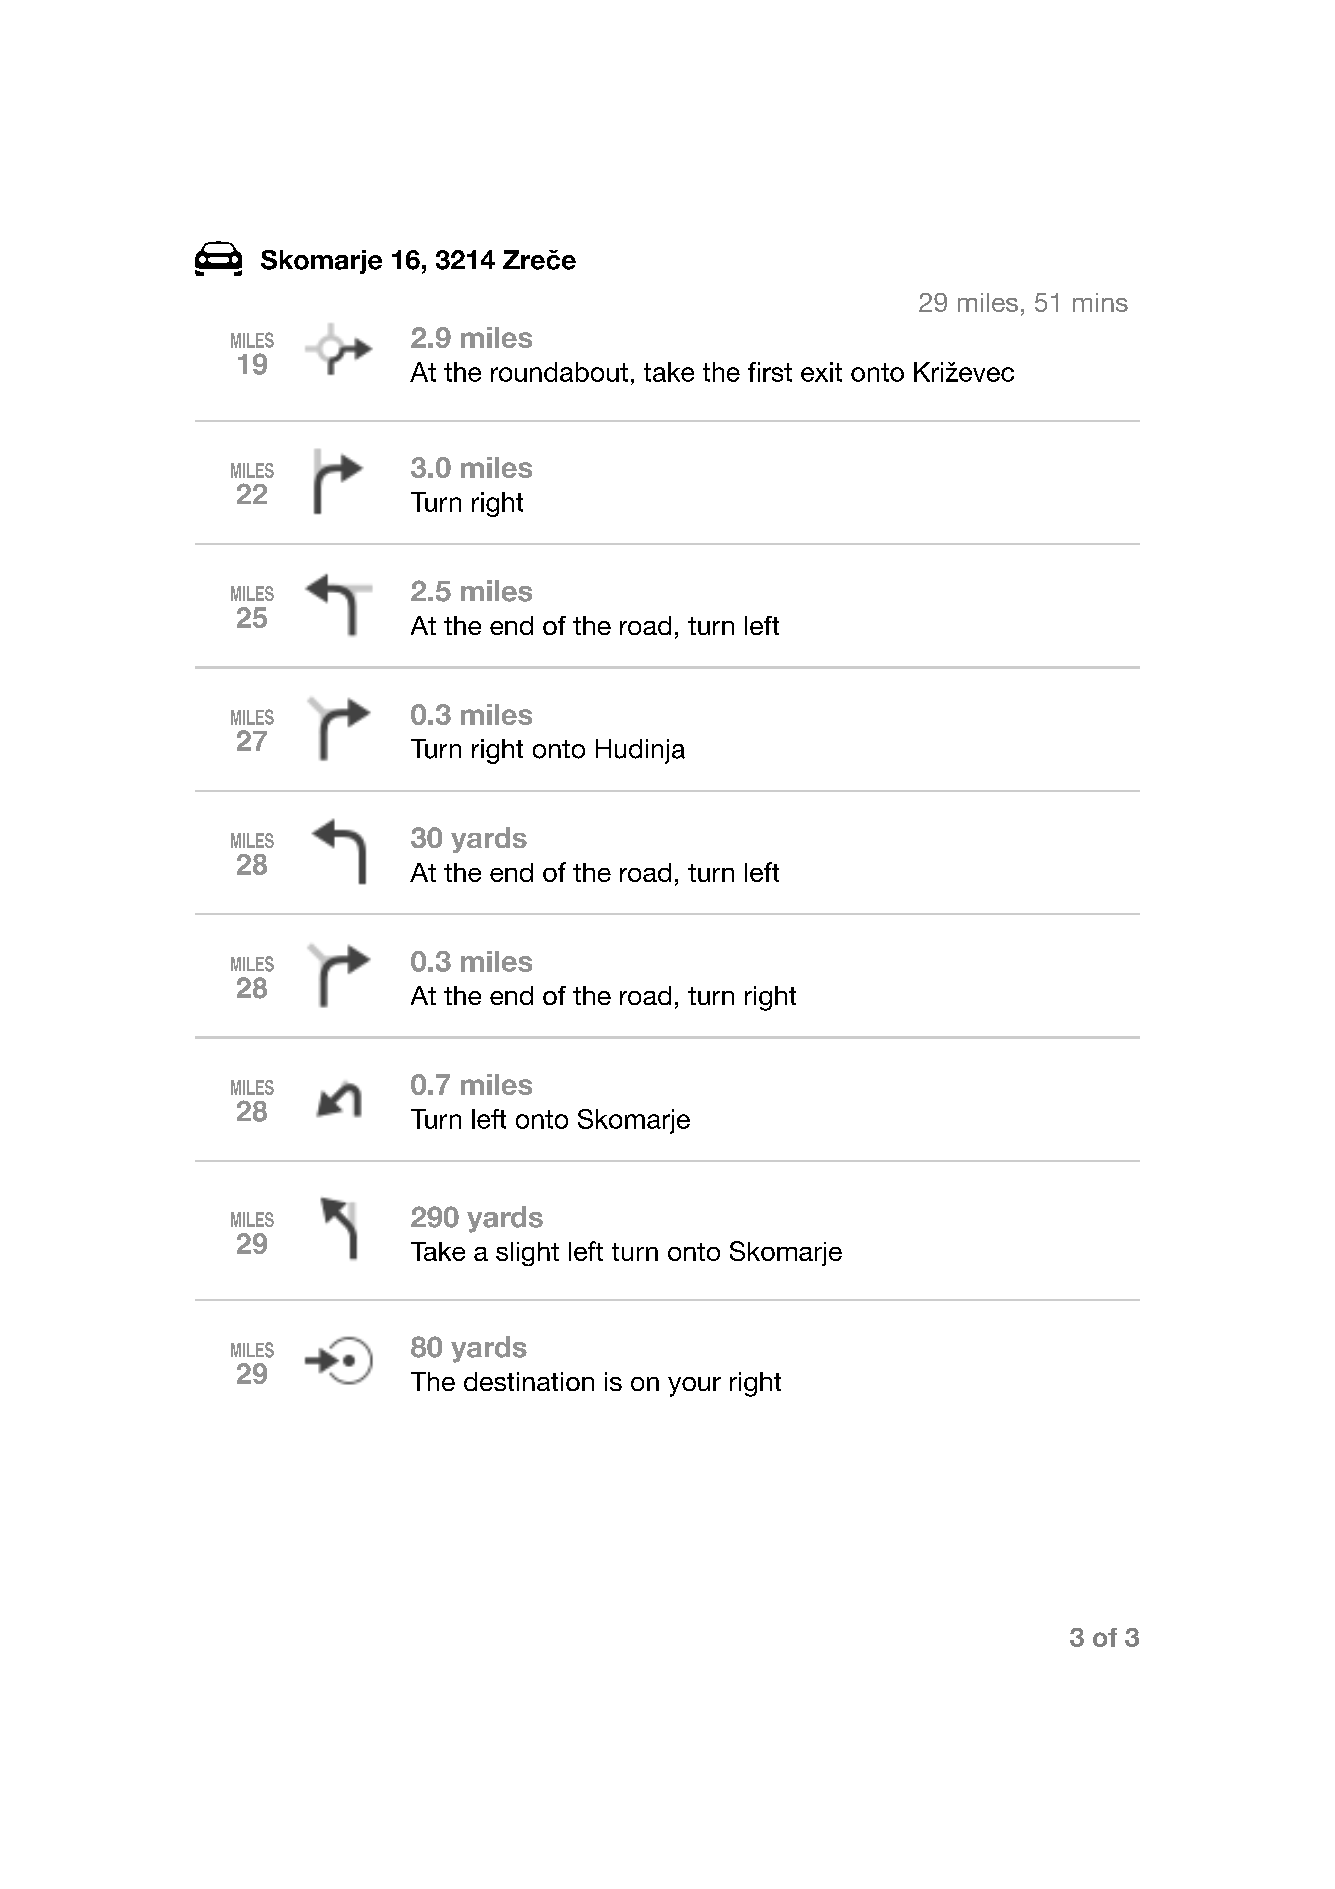  Describe the element at coordinates (527, 1254) in the image. I see `slight` at that location.
